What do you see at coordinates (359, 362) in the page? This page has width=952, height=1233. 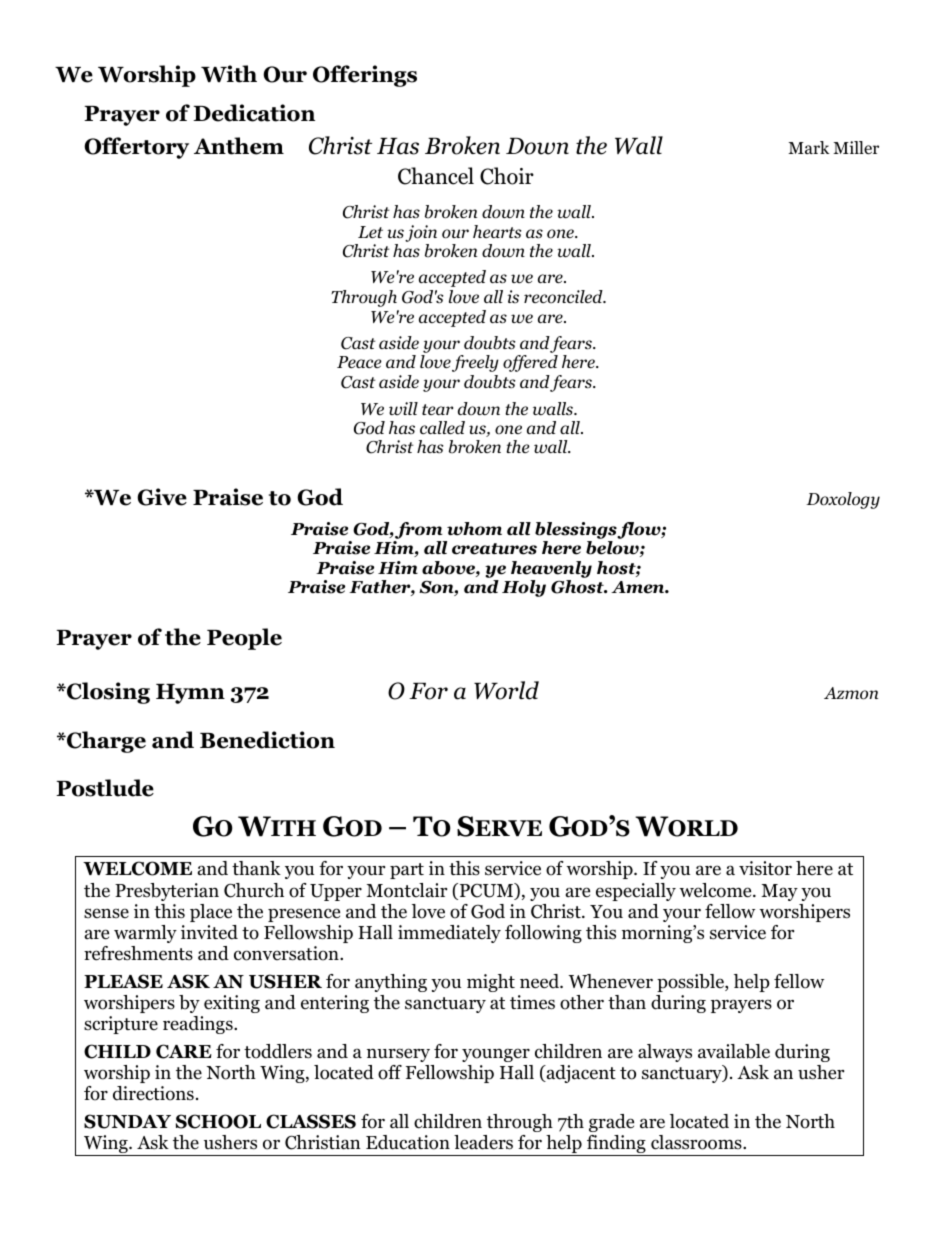 I see `Peace` at bounding box center [359, 362].
